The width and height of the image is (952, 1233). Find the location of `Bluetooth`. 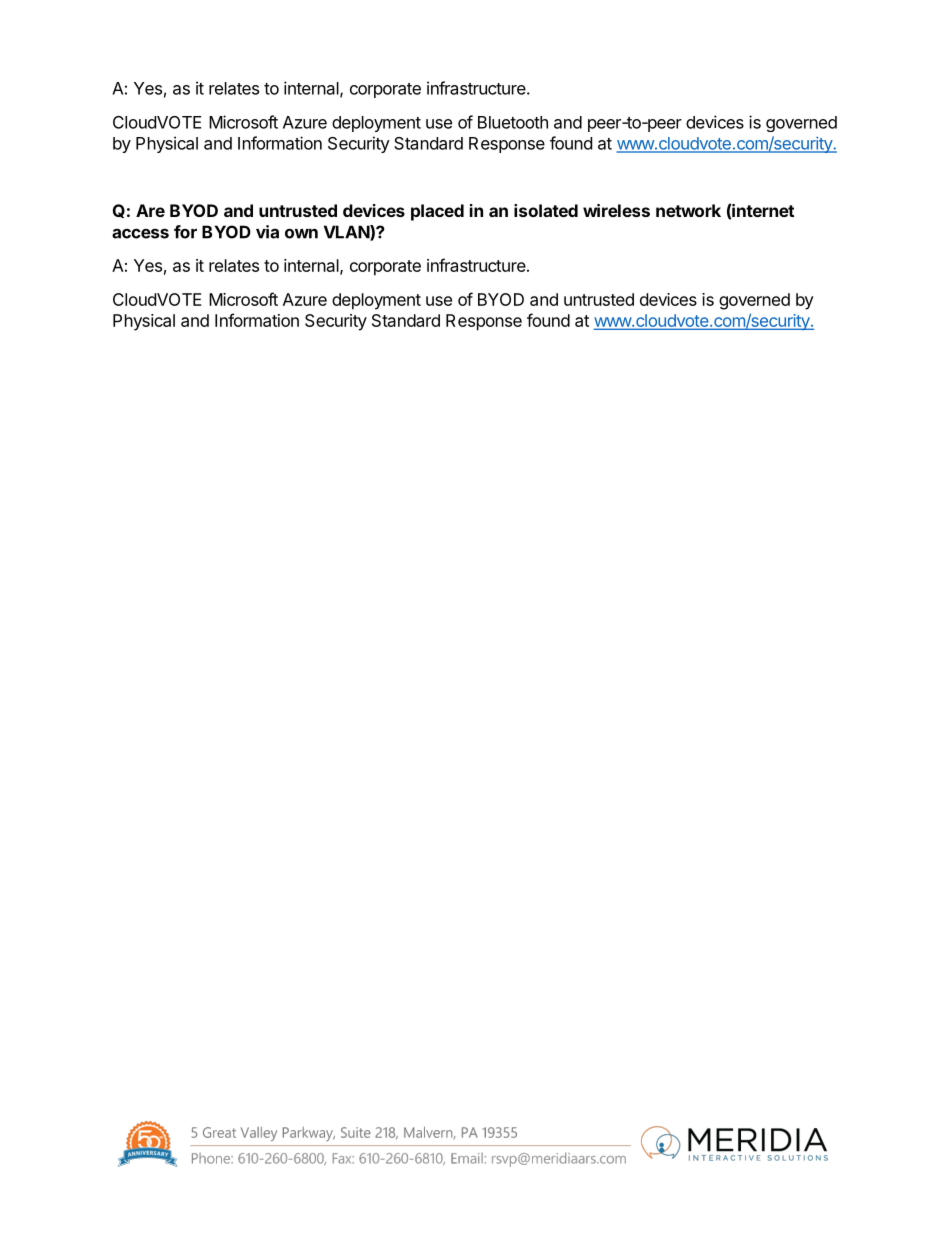

Bluetooth is located at coordinates (513, 122).
